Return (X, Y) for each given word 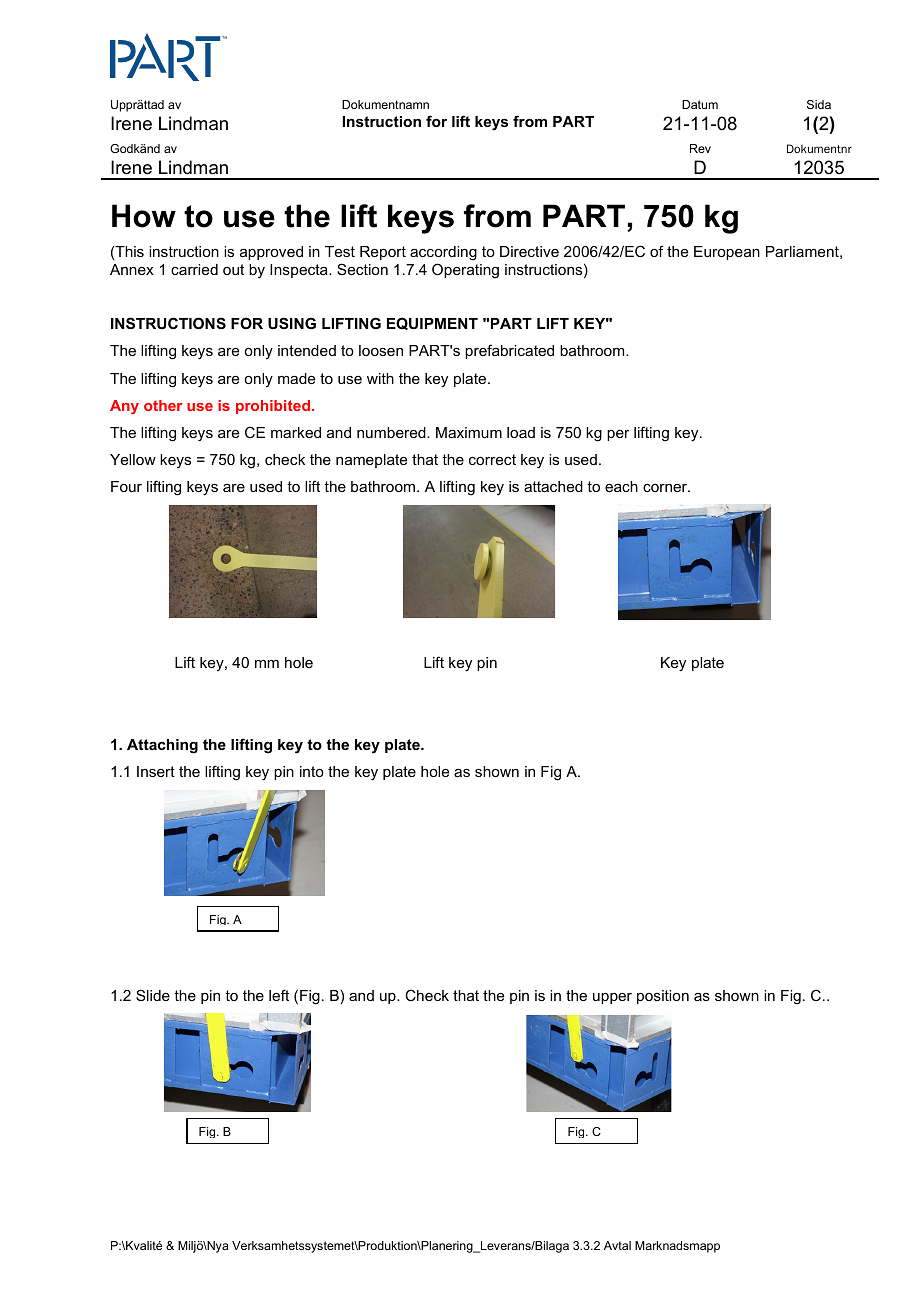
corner (666, 488)
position (663, 997)
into (312, 771)
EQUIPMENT (432, 323)
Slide (153, 995)
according (443, 253)
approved (271, 253)
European (727, 253)
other (163, 405)
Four (126, 486)
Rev (700, 148)
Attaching (162, 746)
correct (492, 459)
